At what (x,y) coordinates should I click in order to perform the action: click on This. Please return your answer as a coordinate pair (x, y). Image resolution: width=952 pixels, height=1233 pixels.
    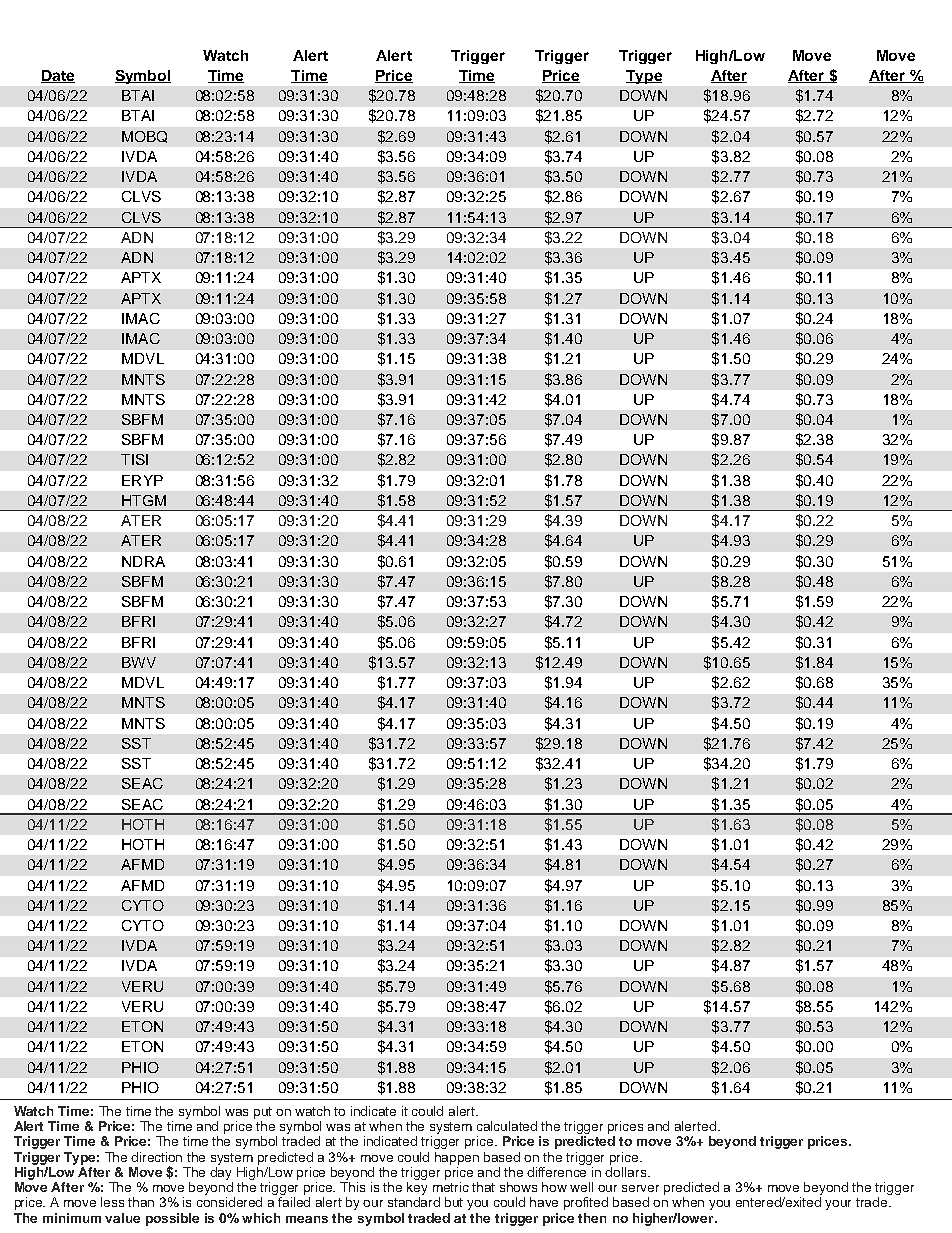
    Looking at the image, I should click on (352, 1187).
